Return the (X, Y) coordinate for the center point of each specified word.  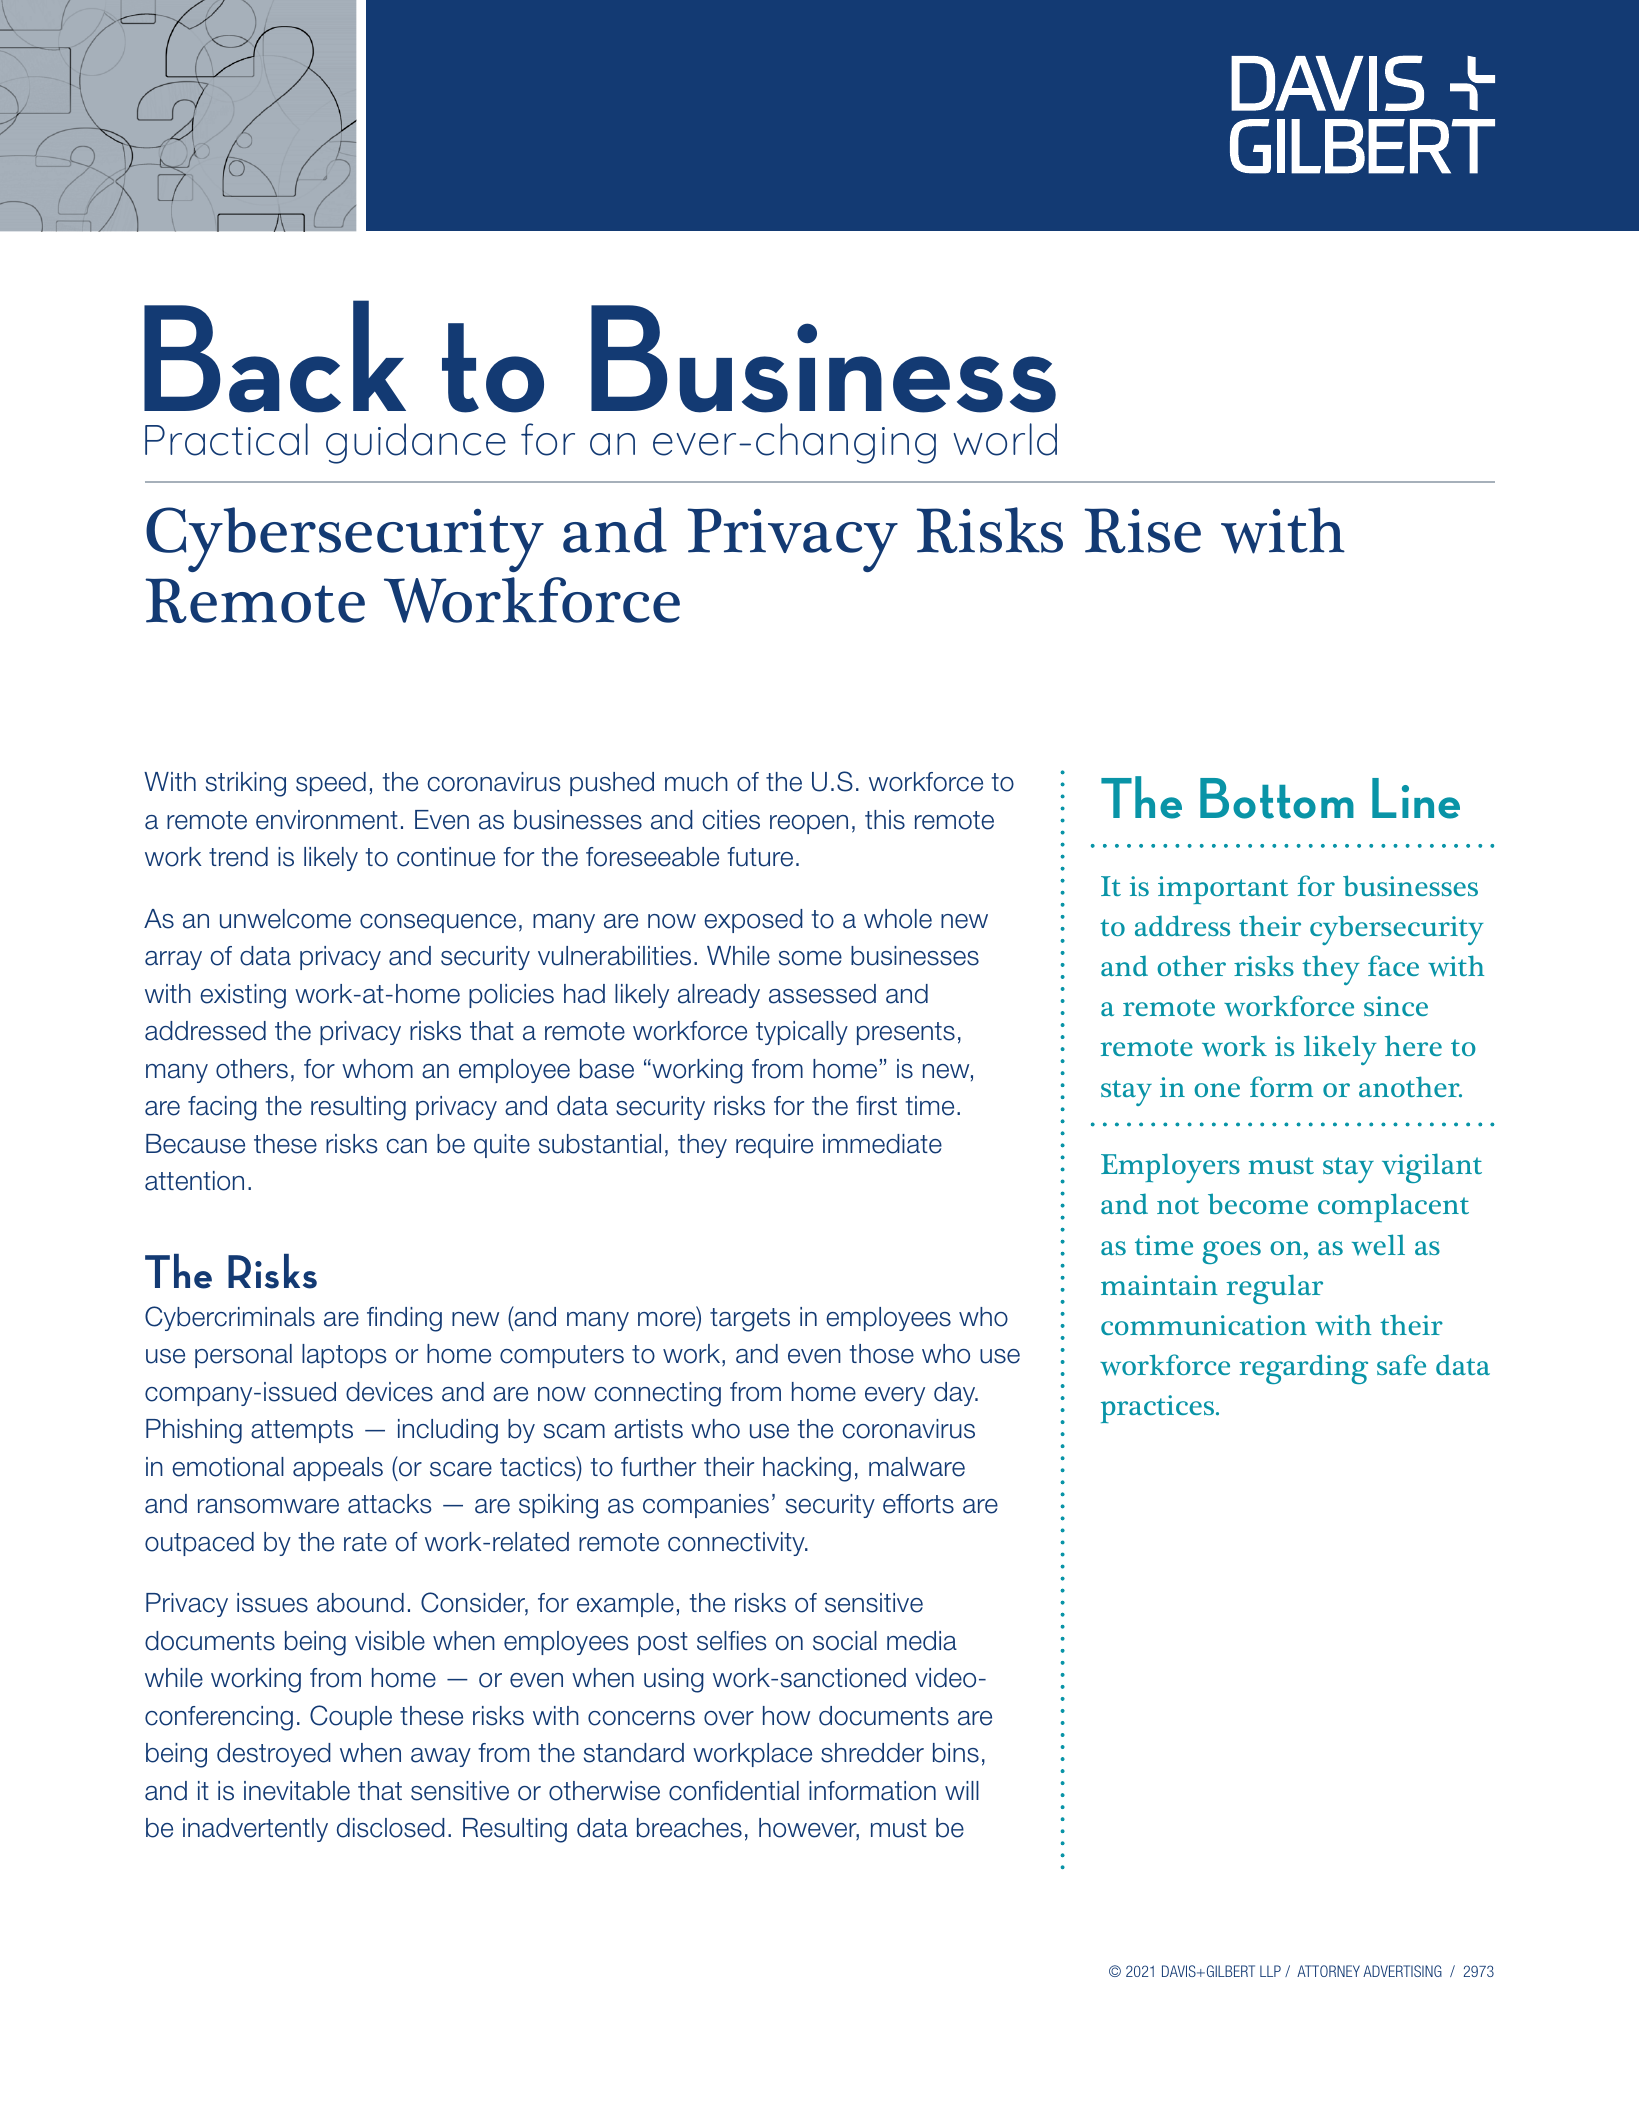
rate (365, 1542)
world (1005, 439)
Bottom (1277, 798)
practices (1159, 1409)
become (1258, 1203)
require (774, 1146)
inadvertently (255, 1830)
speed (331, 784)
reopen (809, 824)
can (406, 1146)
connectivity (737, 1544)
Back (275, 356)
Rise (1142, 530)
